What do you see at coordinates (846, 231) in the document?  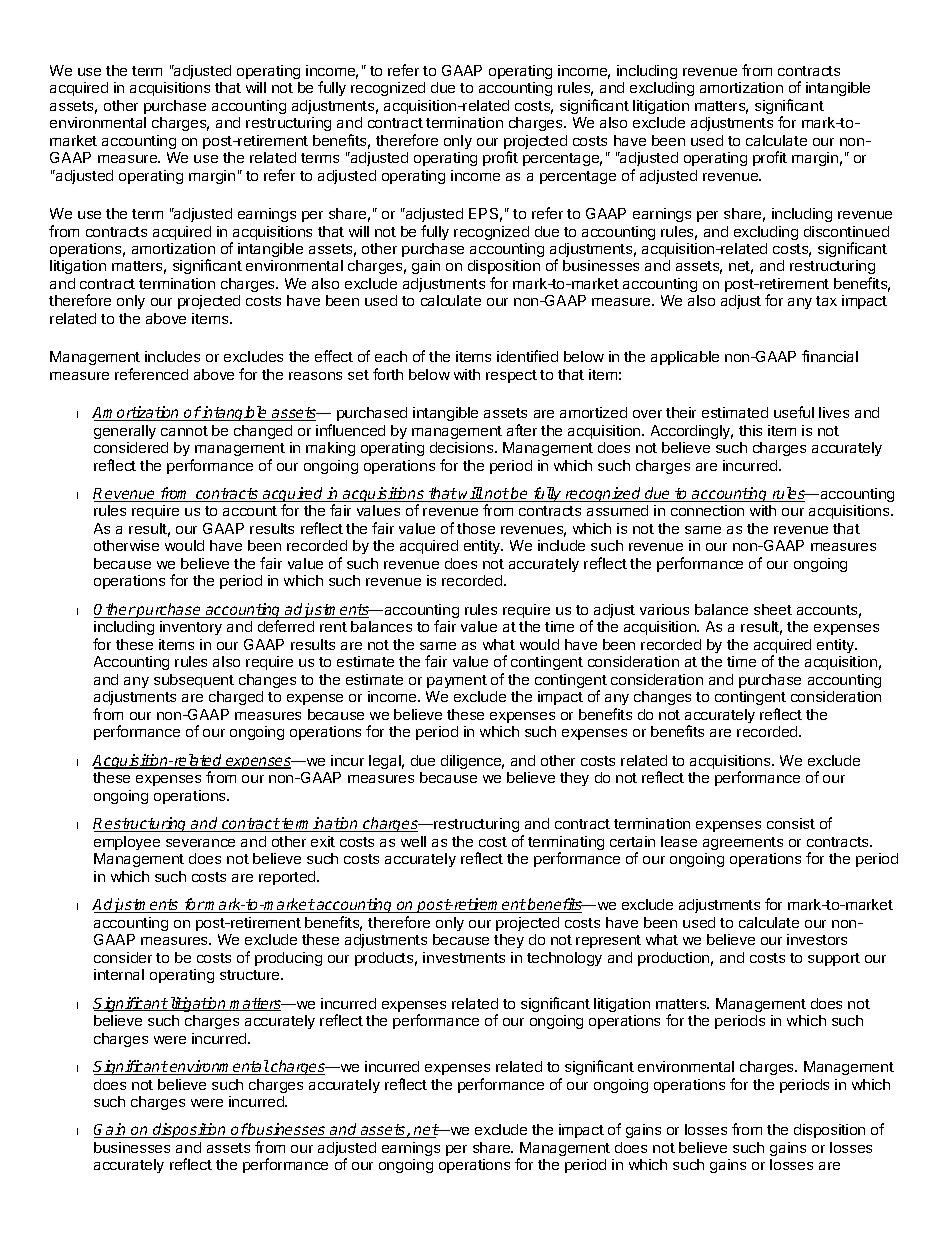 I see `discontinued` at bounding box center [846, 231].
